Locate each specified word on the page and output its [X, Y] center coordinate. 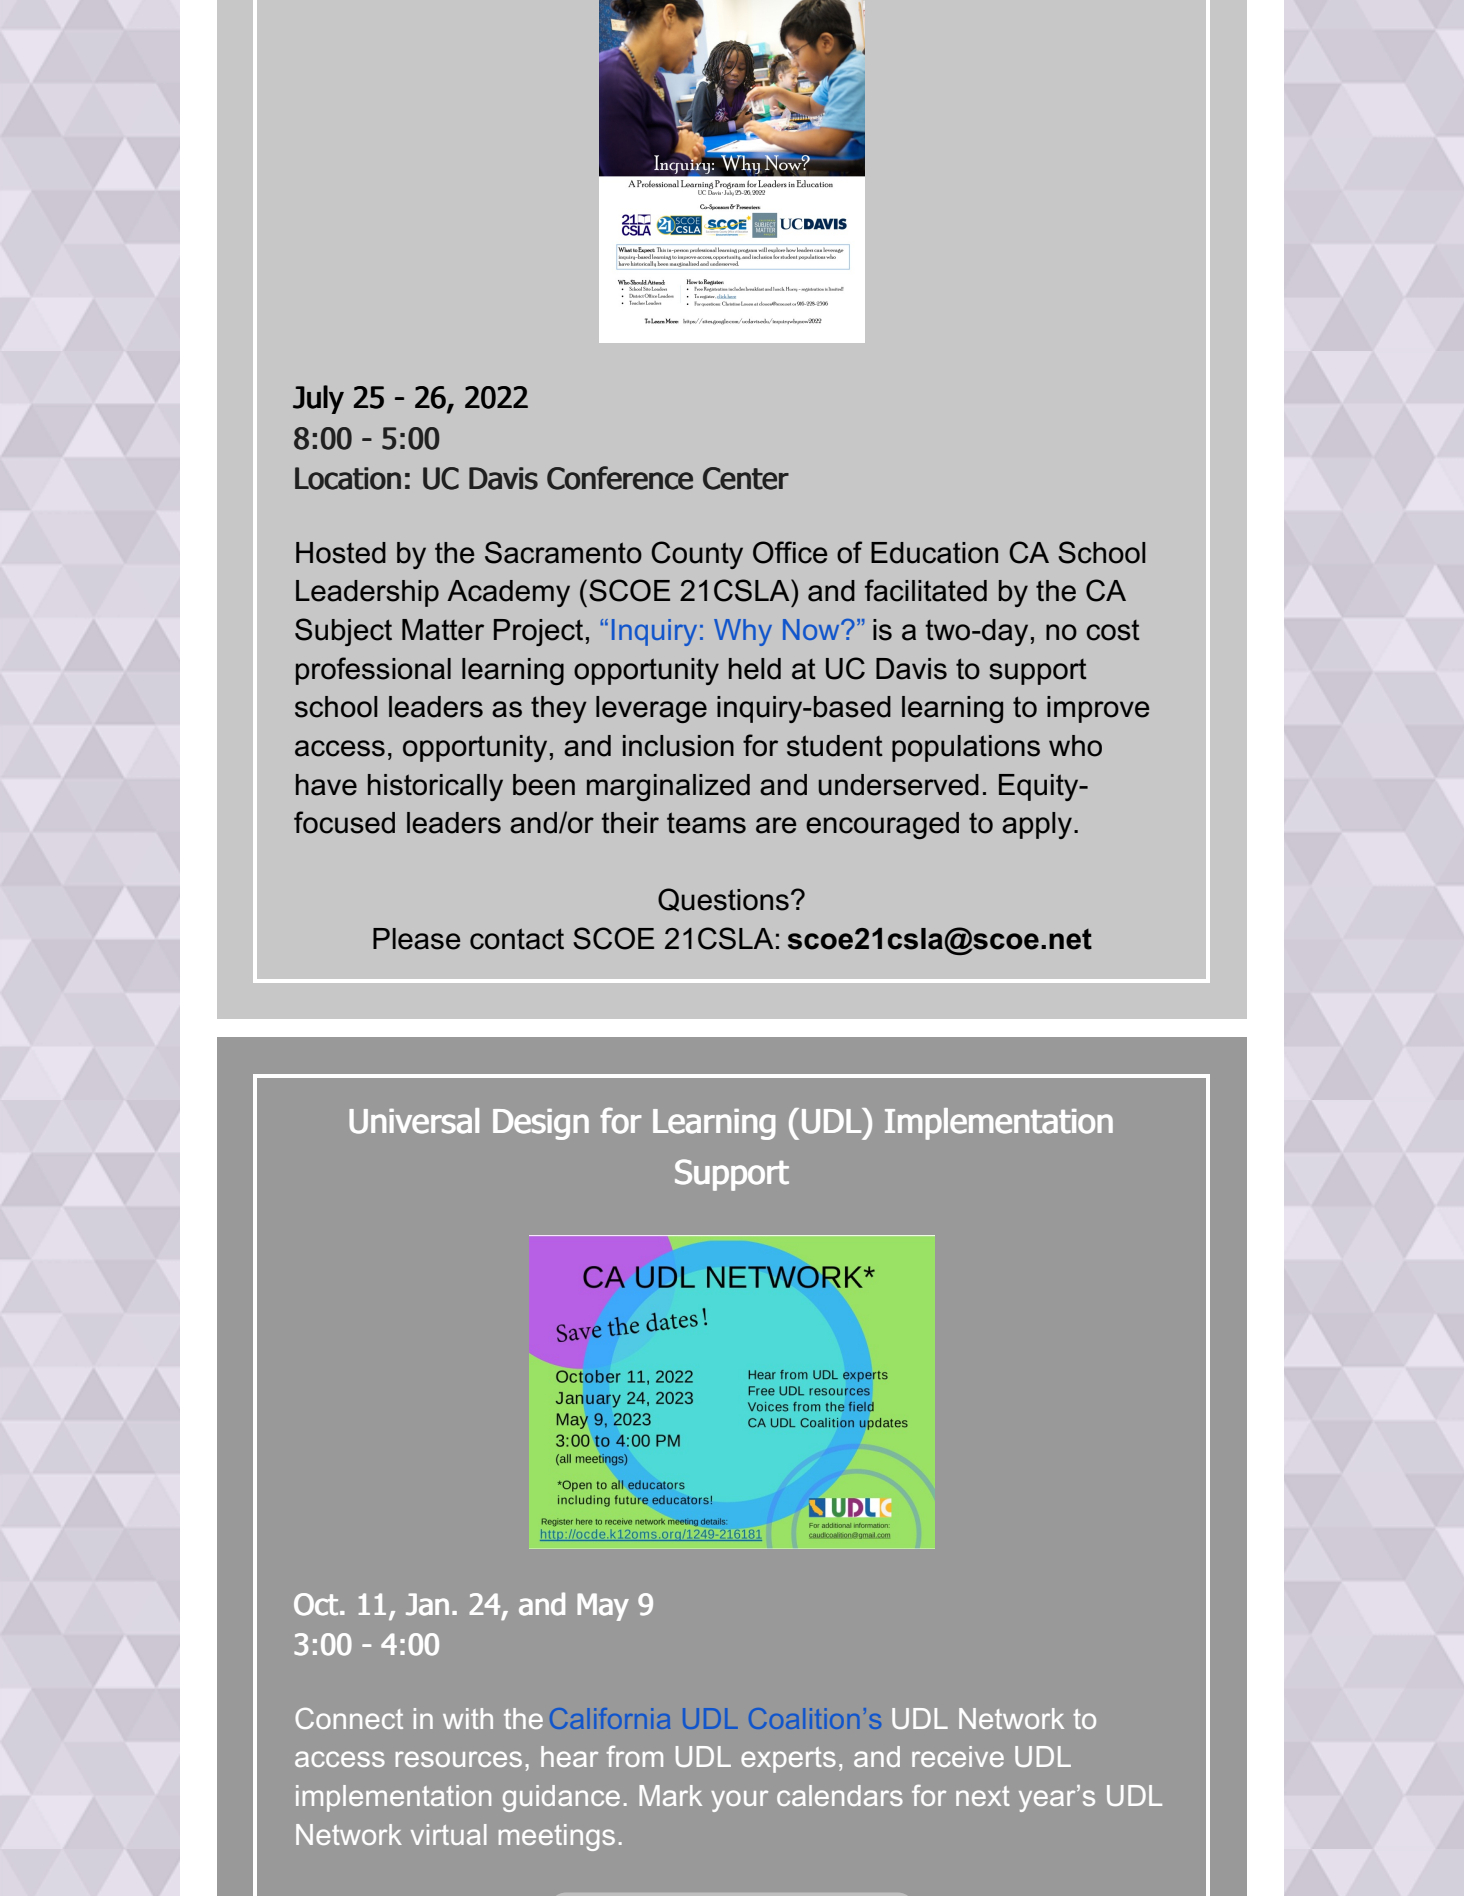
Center [746, 478]
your [739, 1801]
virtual [449, 1834]
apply [1037, 825]
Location [348, 478]
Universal [414, 1121]
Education [934, 553]
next [983, 1796]
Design [541, 1124]
